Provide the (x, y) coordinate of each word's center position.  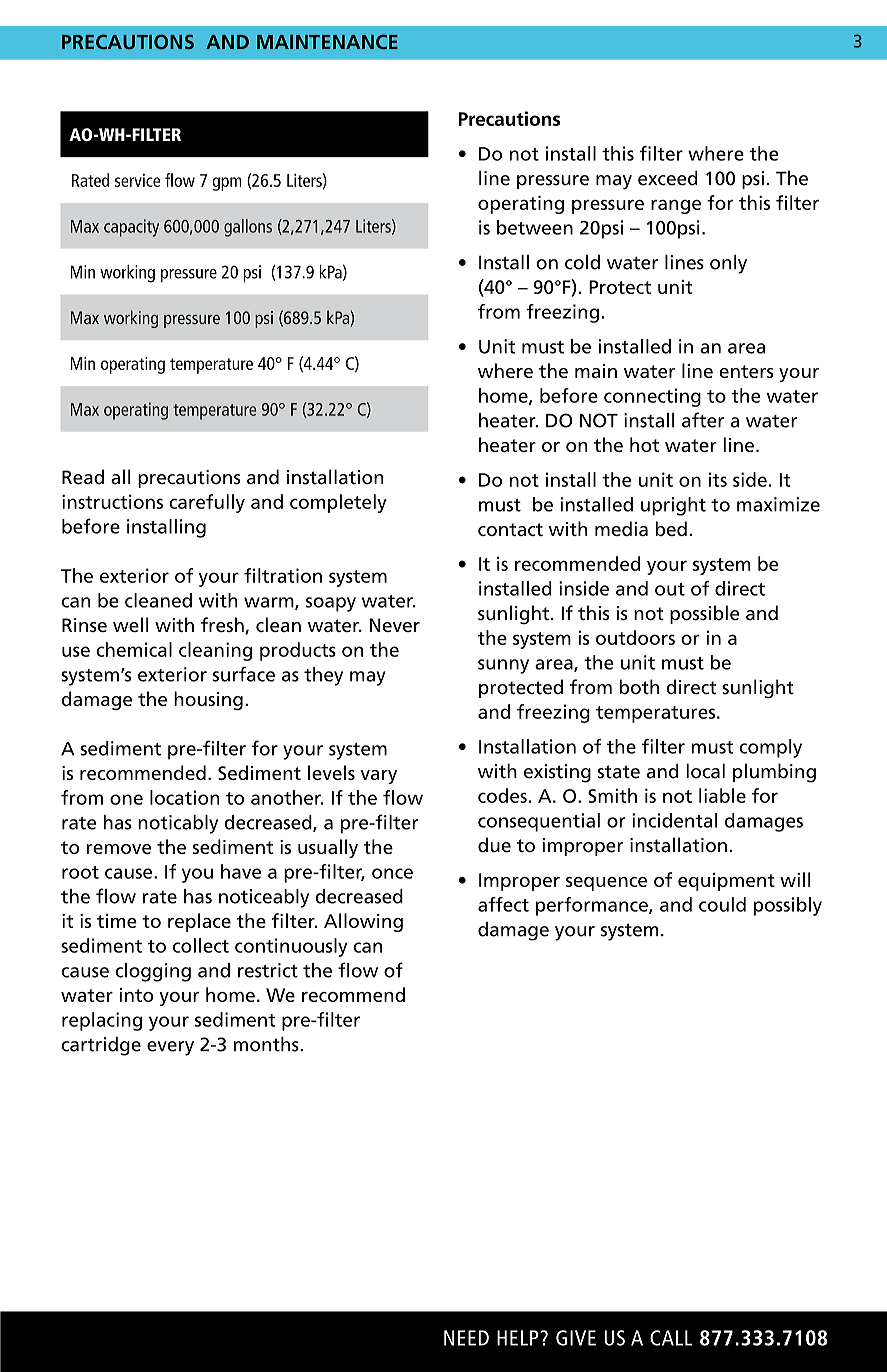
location (185, 797)
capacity (131, 228)
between (535, 227)
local (705, 771)
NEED (466, 1338)
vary (379, 777)
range (676, 207)
